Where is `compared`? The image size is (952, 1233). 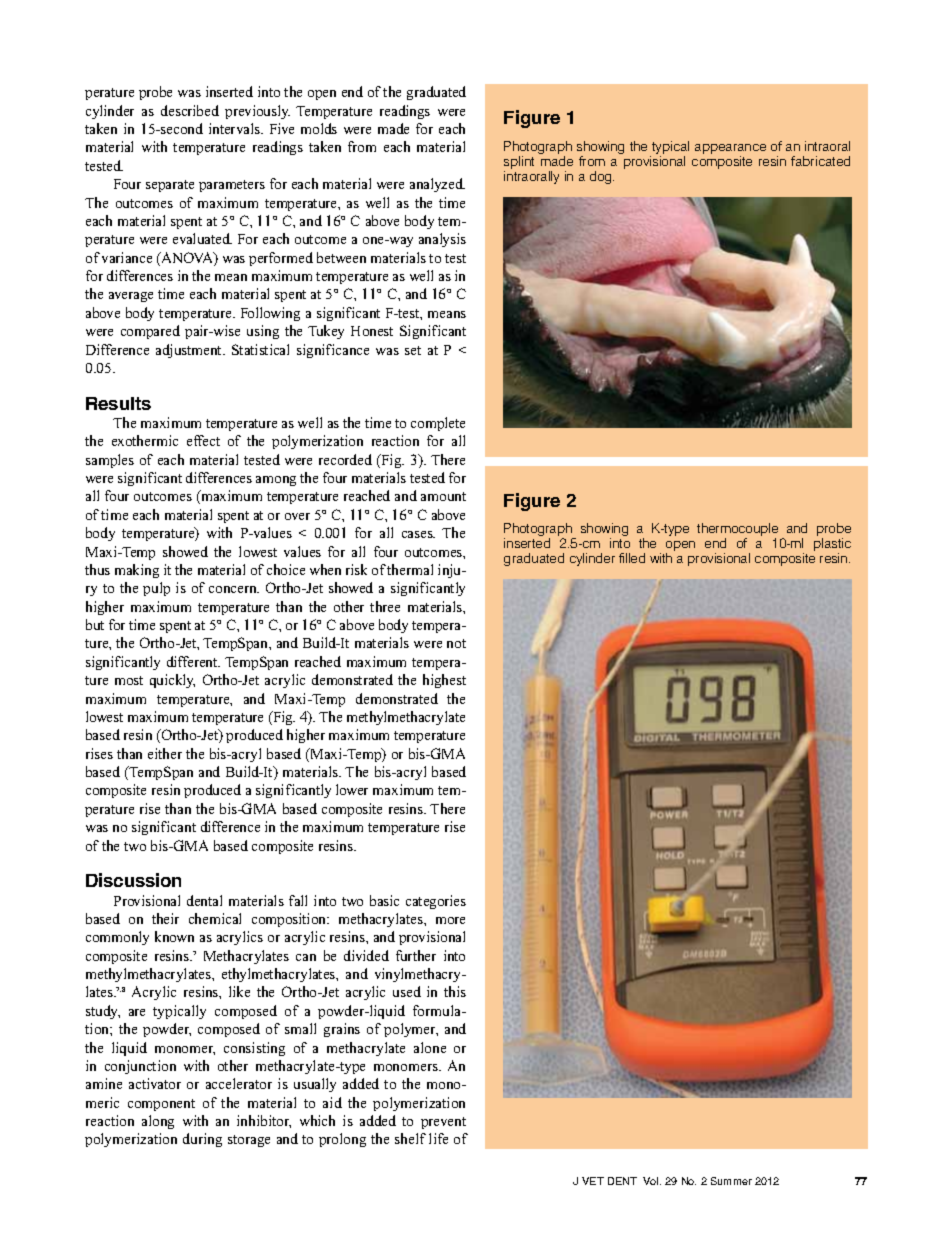
compared is located at coordinates (150, 332).
